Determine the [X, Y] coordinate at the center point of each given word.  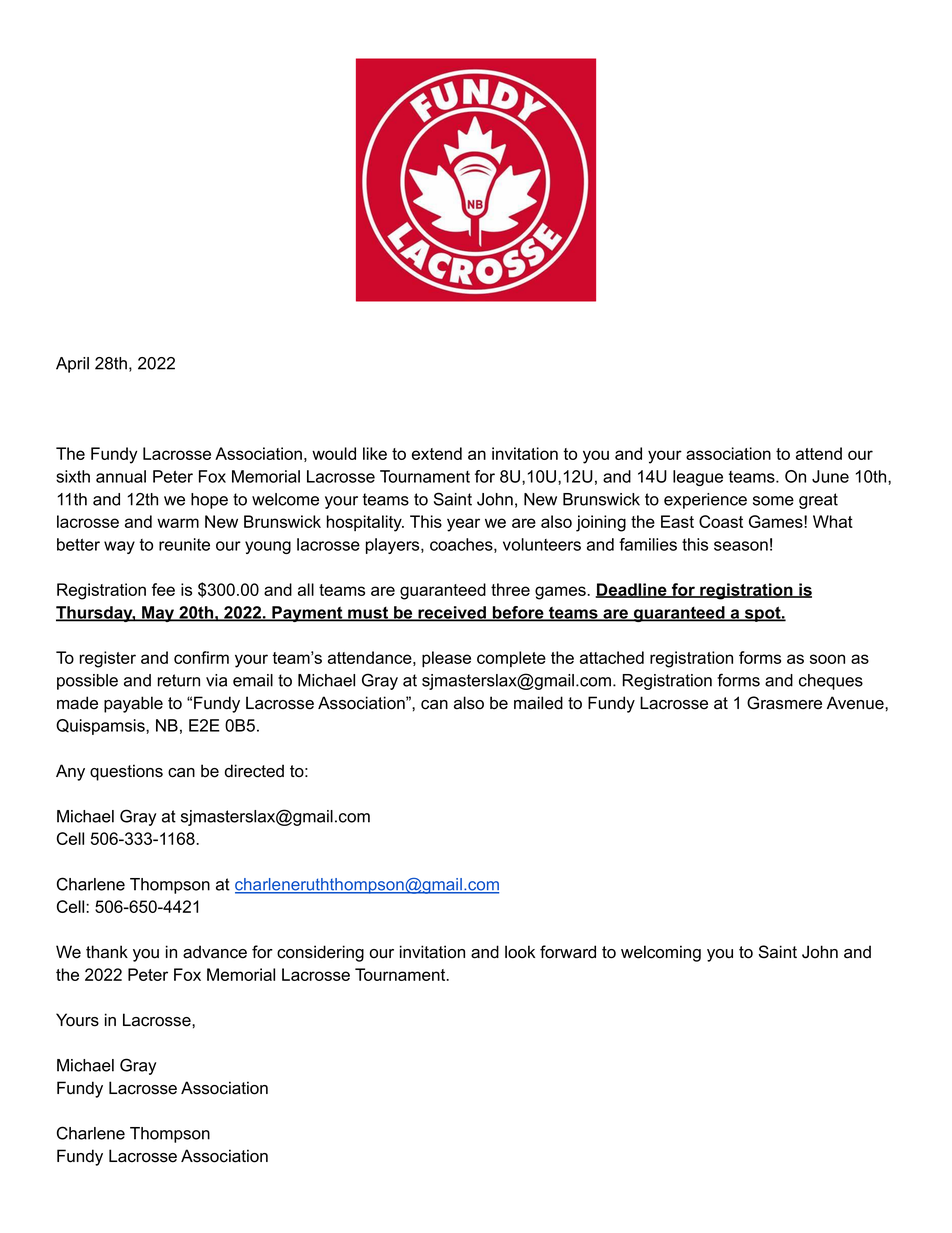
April [72, 365]
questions [126, 772]
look [520, 952]
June [830, 476]
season [741, 546]
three [510, 589]
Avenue [856, 703]
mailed [538, 703]
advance [215, 952]
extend [437, 453]
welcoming [661, 953]
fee [163, 589]
